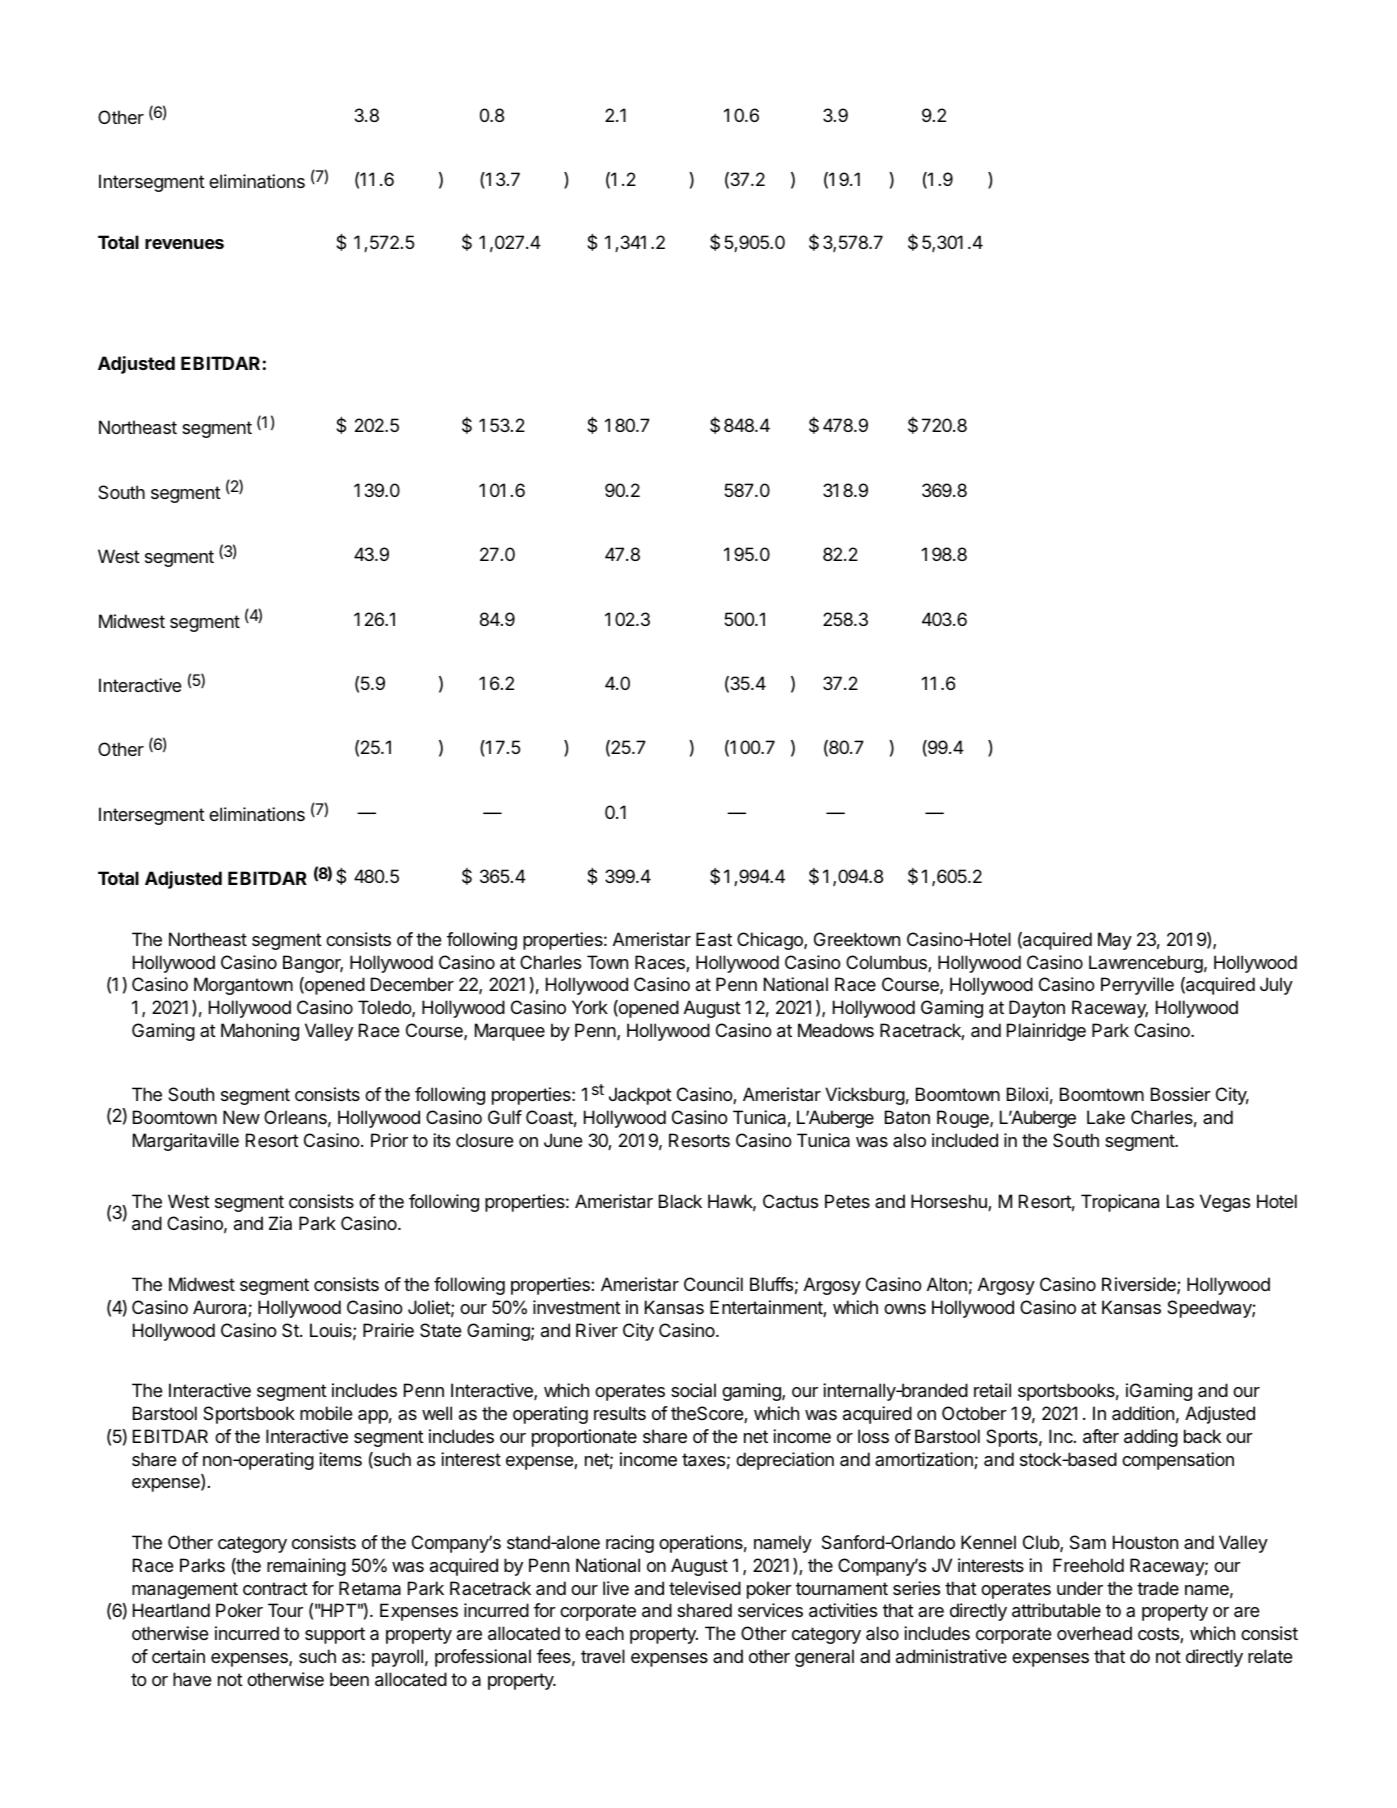 The height and width of the screenshot is (1808, 1397). What do you see at coordinates (335, 1635) in the screenshot?
I see `support` at bounding box center [335, 1635].
